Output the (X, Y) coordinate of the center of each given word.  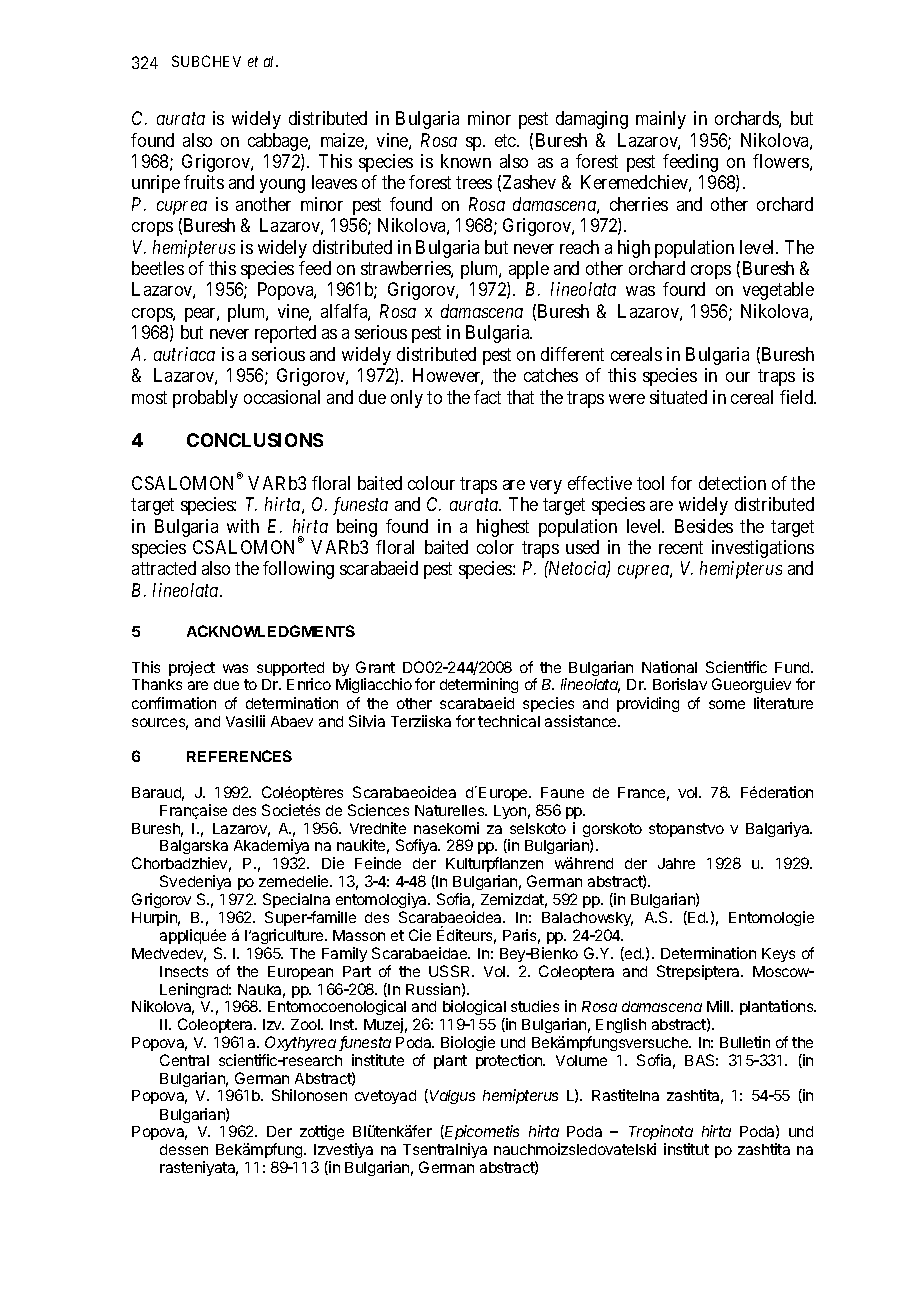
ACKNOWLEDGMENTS (271, 631)
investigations (763, 549)
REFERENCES (239, 756)
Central (184, 1060)
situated (678, 397)
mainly (661, 120)
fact (487, 397)
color (495, 547)
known (466, 161)
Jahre (676, 863)
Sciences (378, 810)
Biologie (468, 1043)
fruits (204, 182)
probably (205, 399)
